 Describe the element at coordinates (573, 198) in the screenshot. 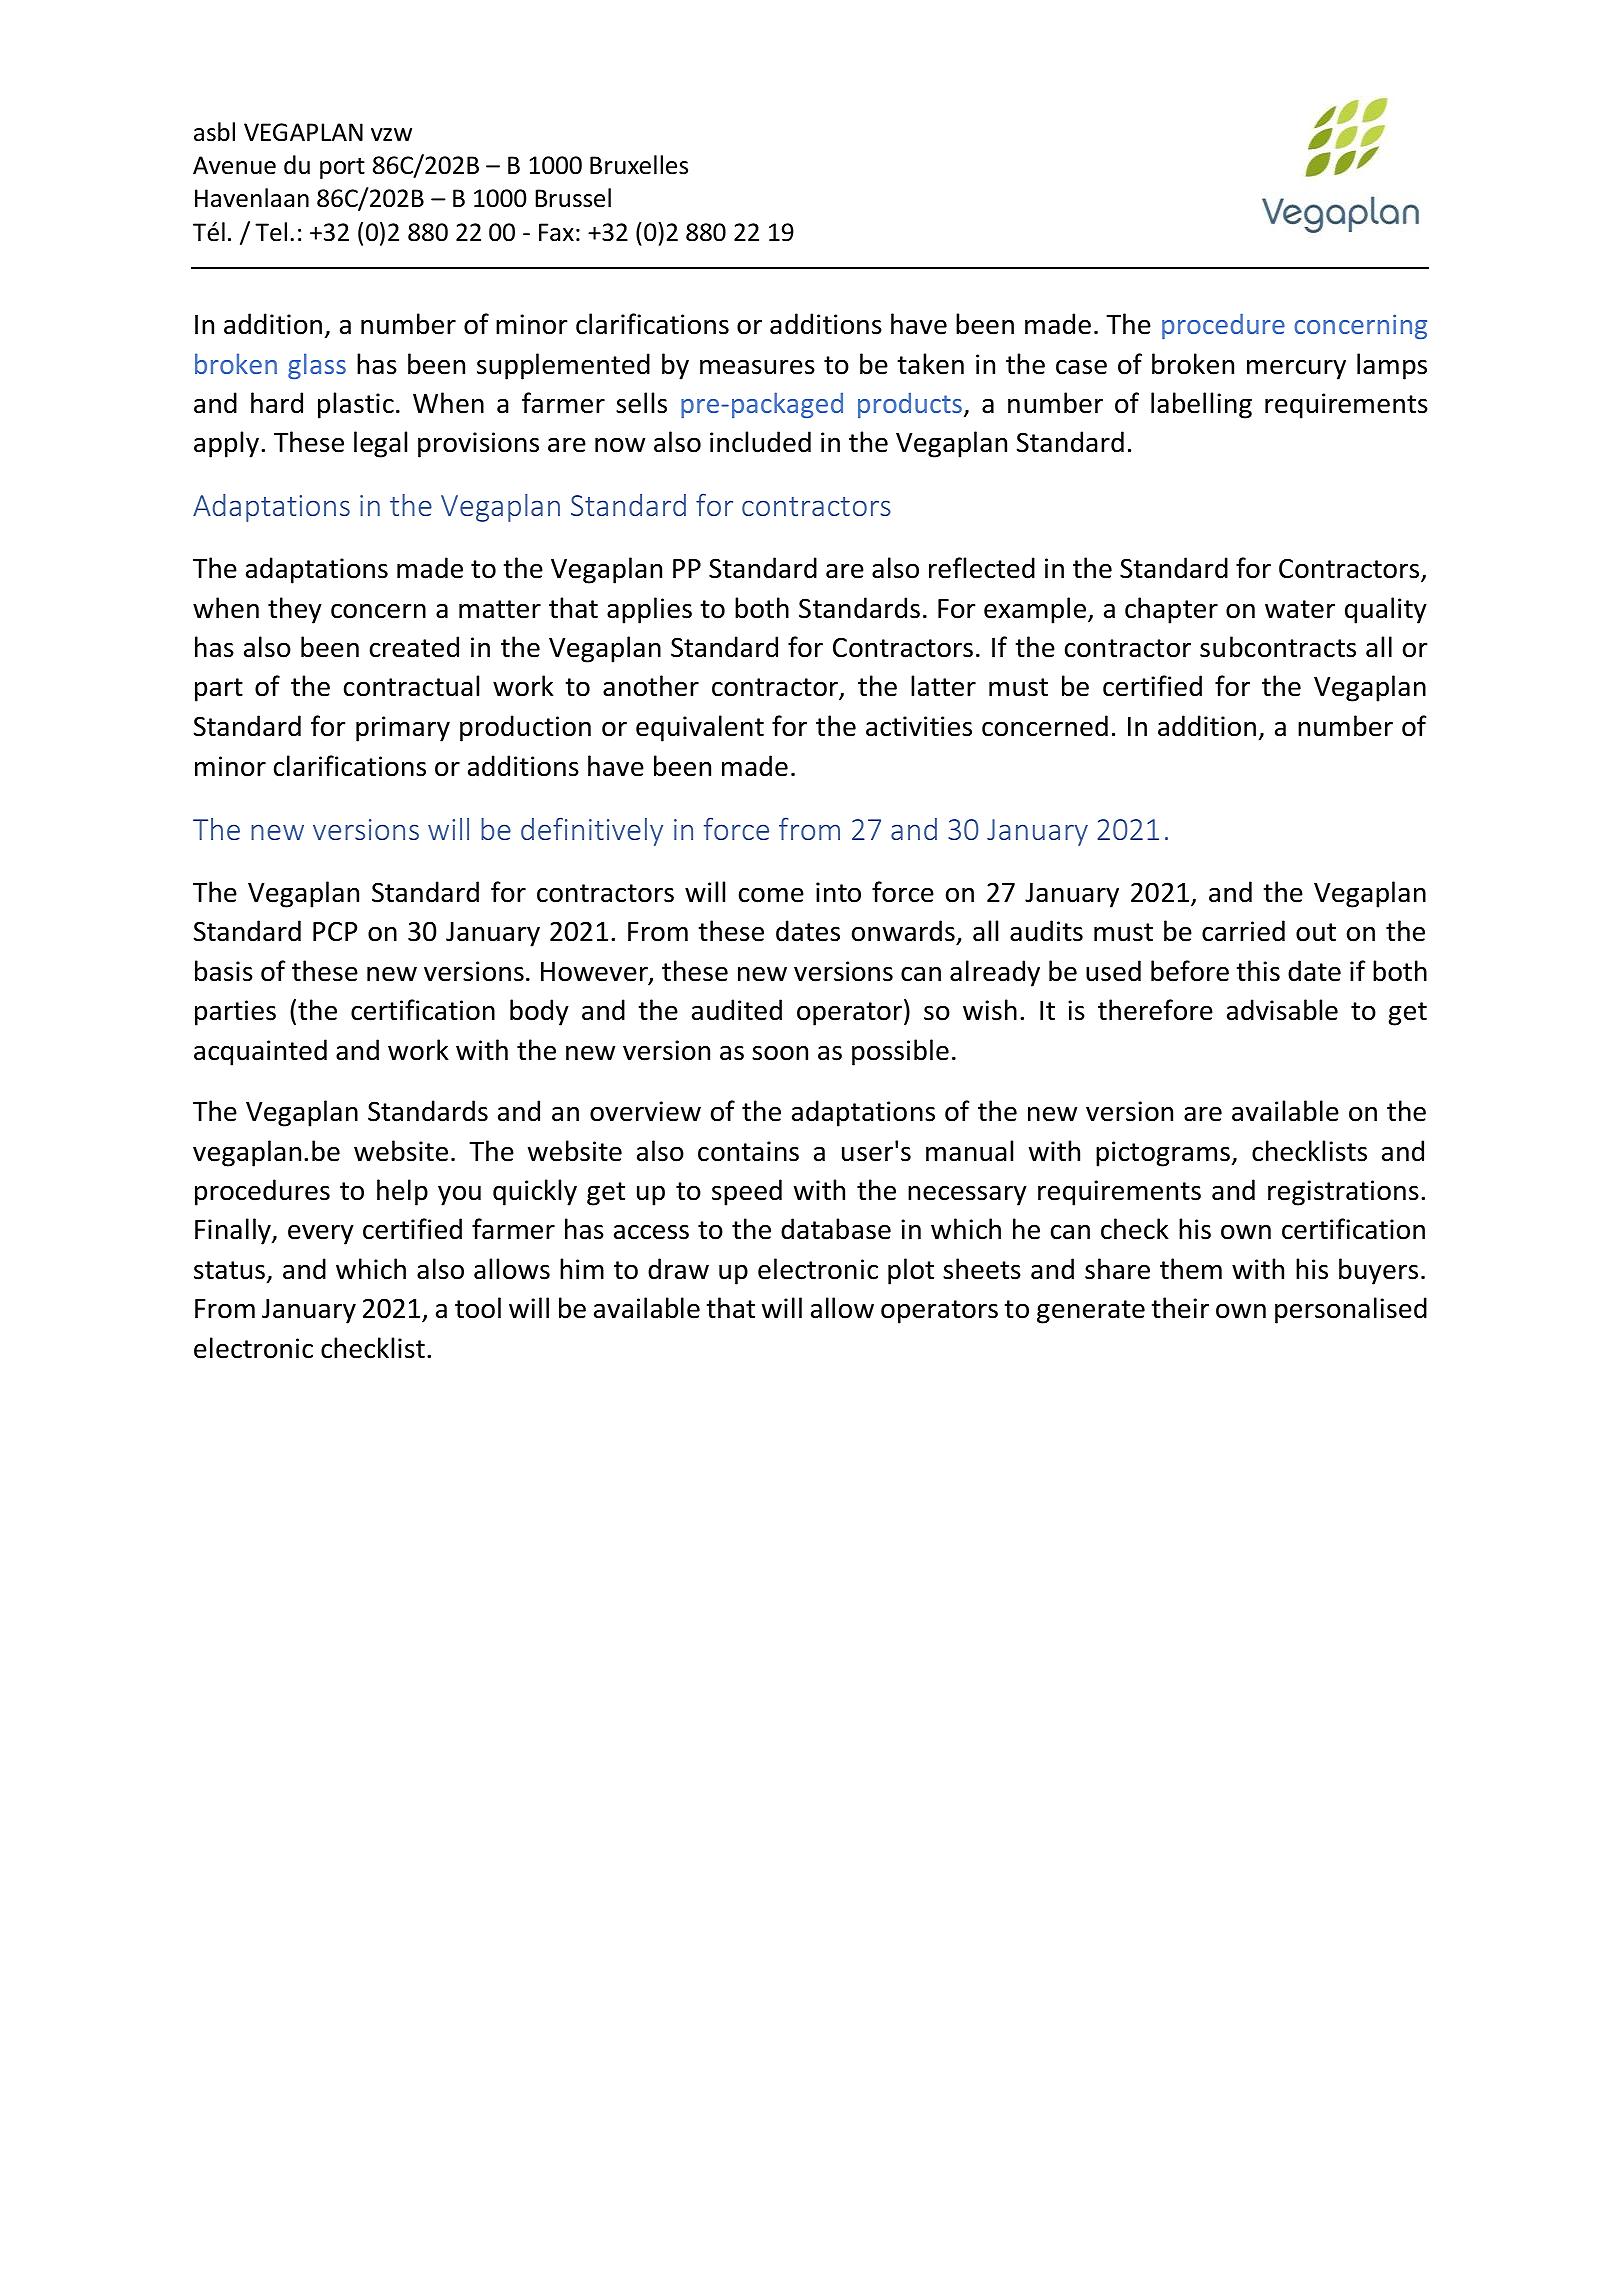

I see `Brussel` at that location.
